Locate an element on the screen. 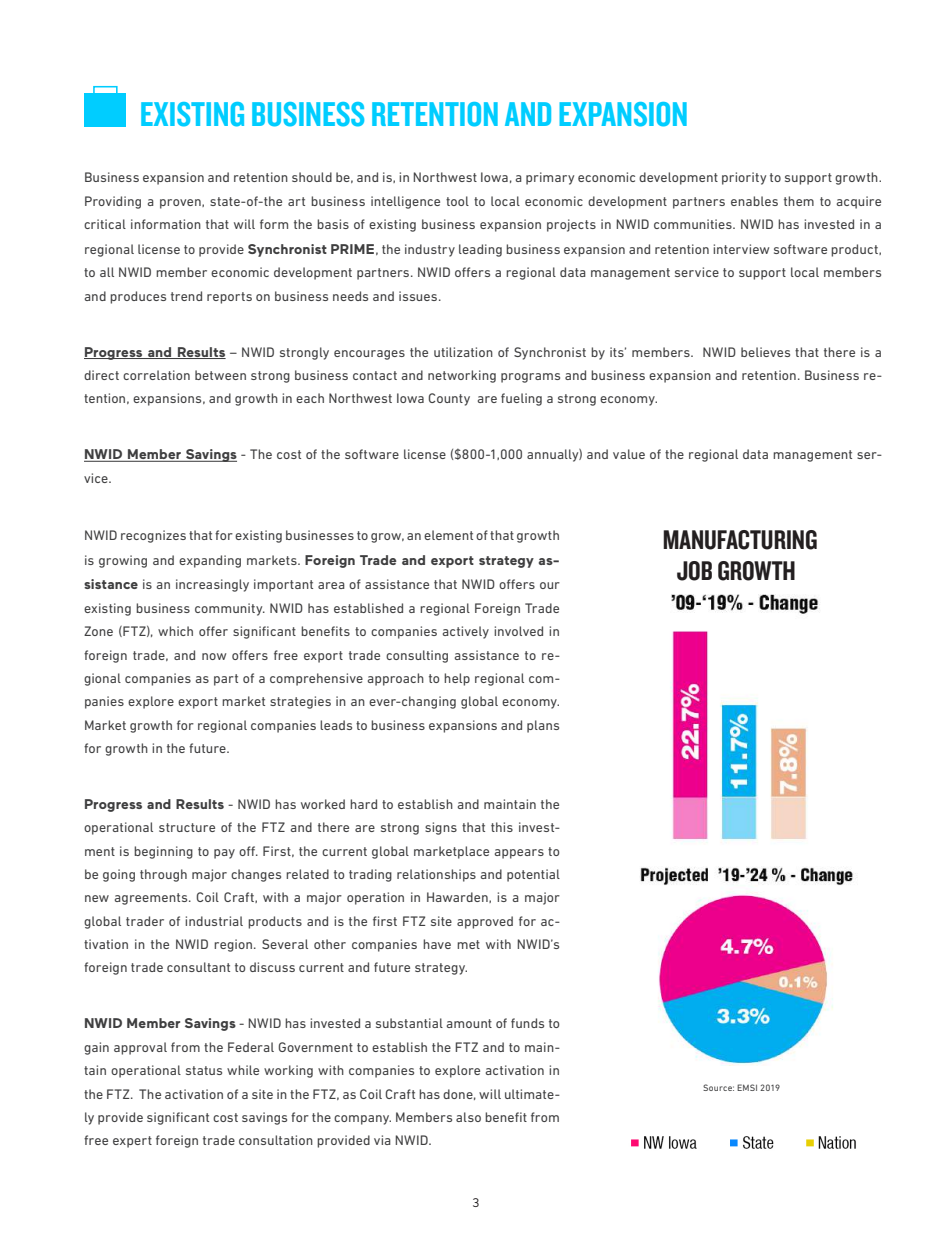 Image resolution: width=952 pixels, height=1233 pixels. tool is located at coordinates (457, 201).
